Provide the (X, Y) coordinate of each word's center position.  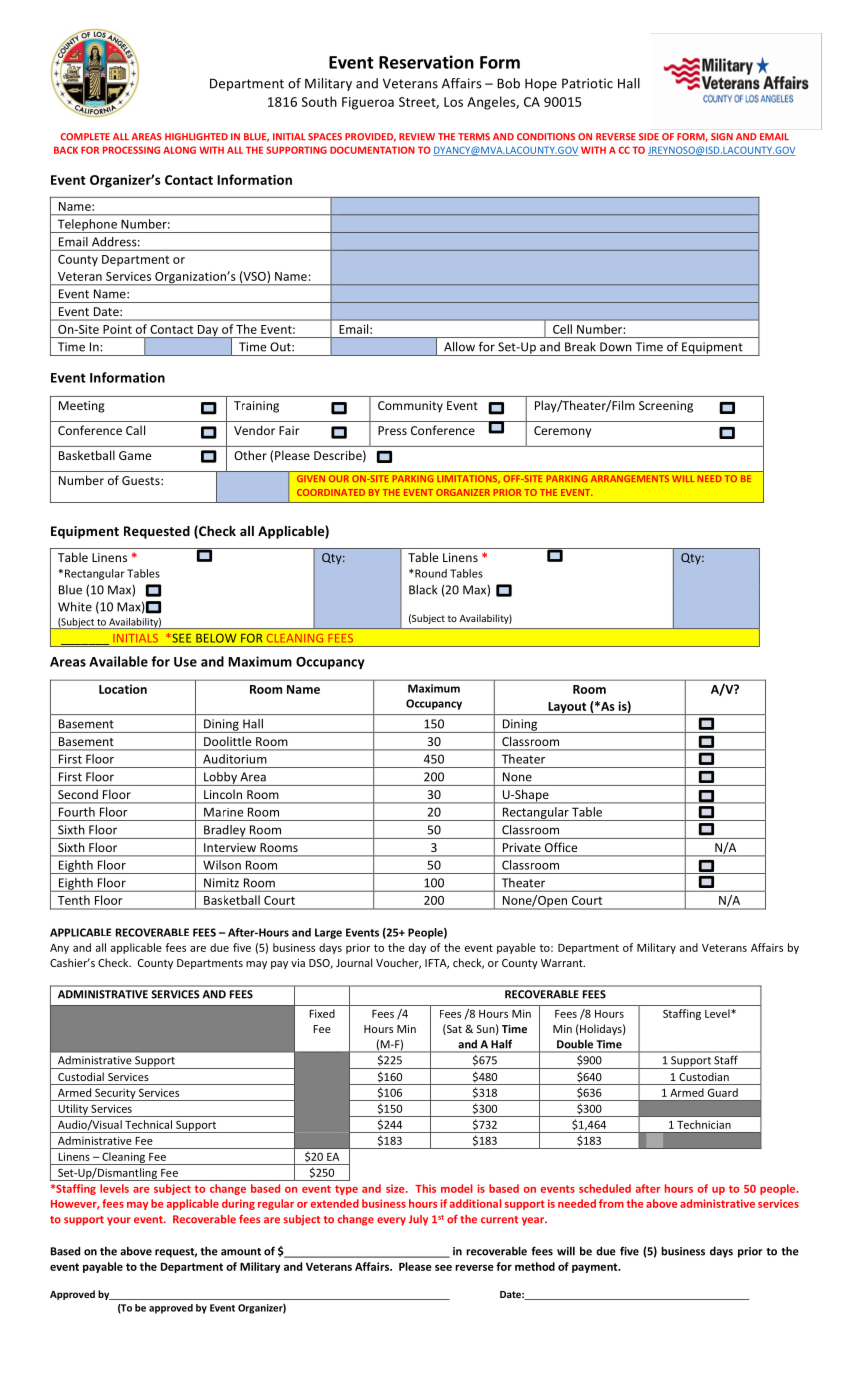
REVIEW (417, 136)
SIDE (649, 137)
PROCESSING (131, 150)
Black (423, 590)
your (119, 1221)
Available (118, 661)
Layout (567, 708)
